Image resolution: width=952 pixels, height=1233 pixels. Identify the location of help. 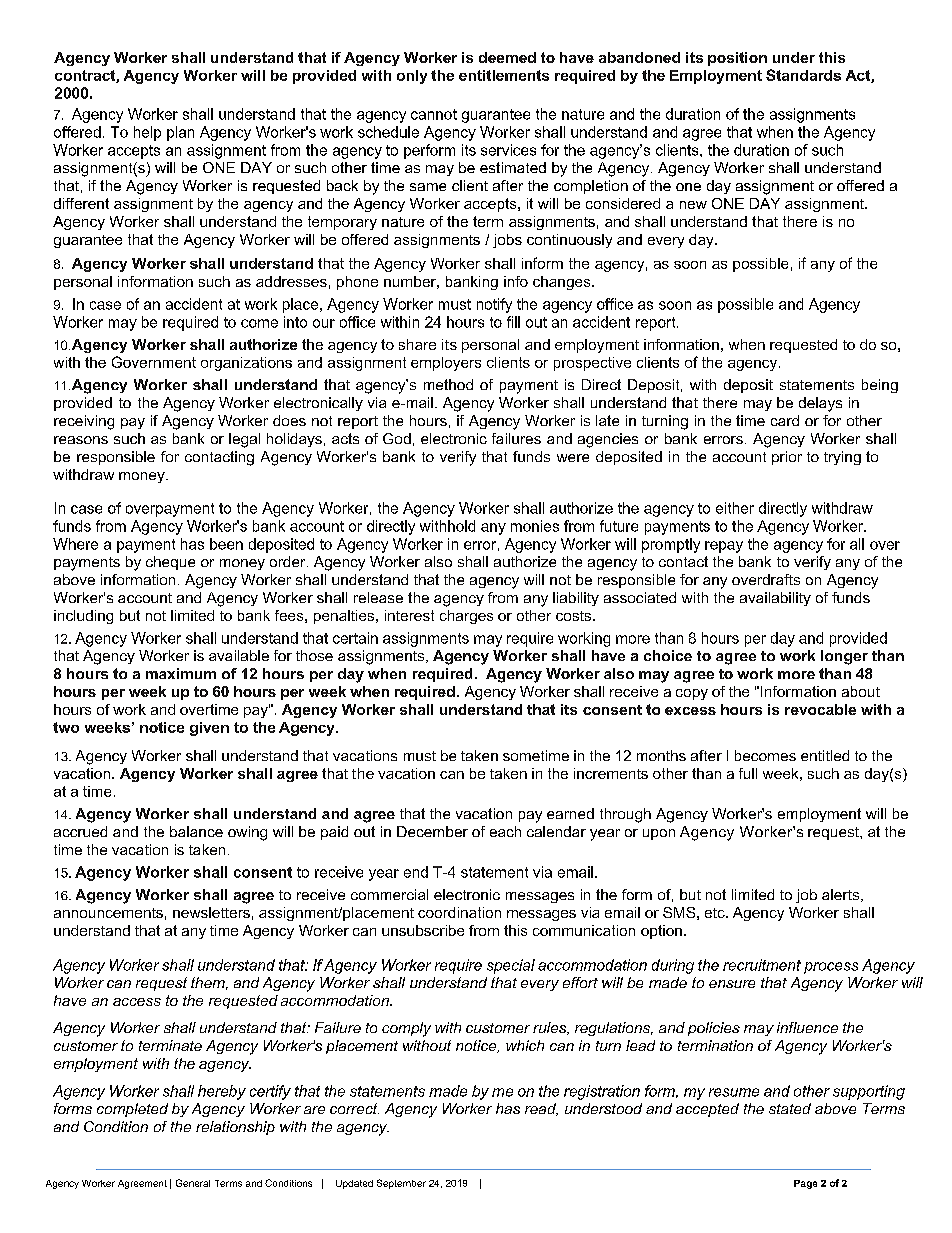
(147, 133).
